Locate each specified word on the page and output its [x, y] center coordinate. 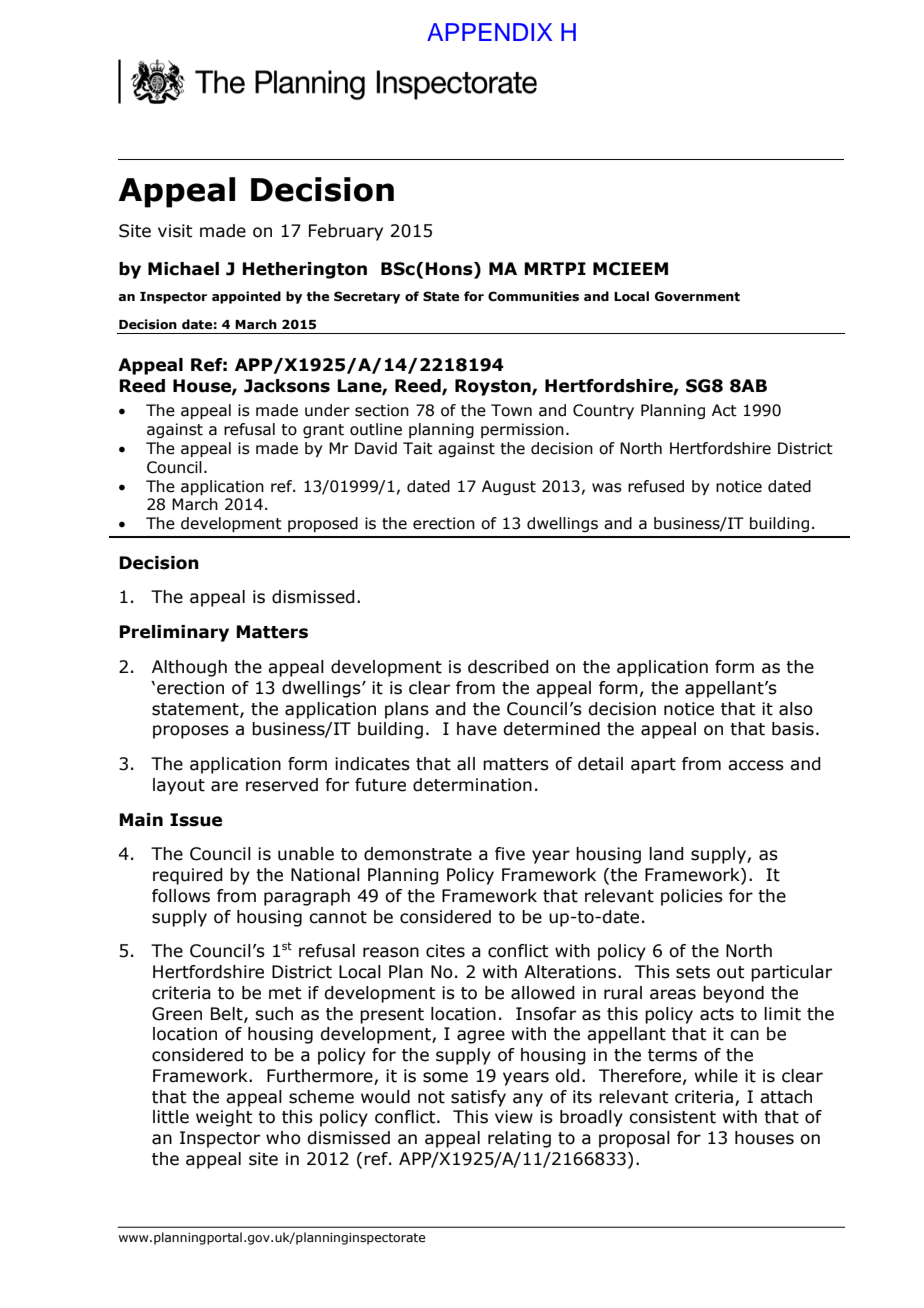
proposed [323, 524]
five [510, 854]
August [509, 487]
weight [224, 1118]
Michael [183, 269]
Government [697, 296]
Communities [533, 296]
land [666, 854]
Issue [196, 820]
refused [656, 486]
